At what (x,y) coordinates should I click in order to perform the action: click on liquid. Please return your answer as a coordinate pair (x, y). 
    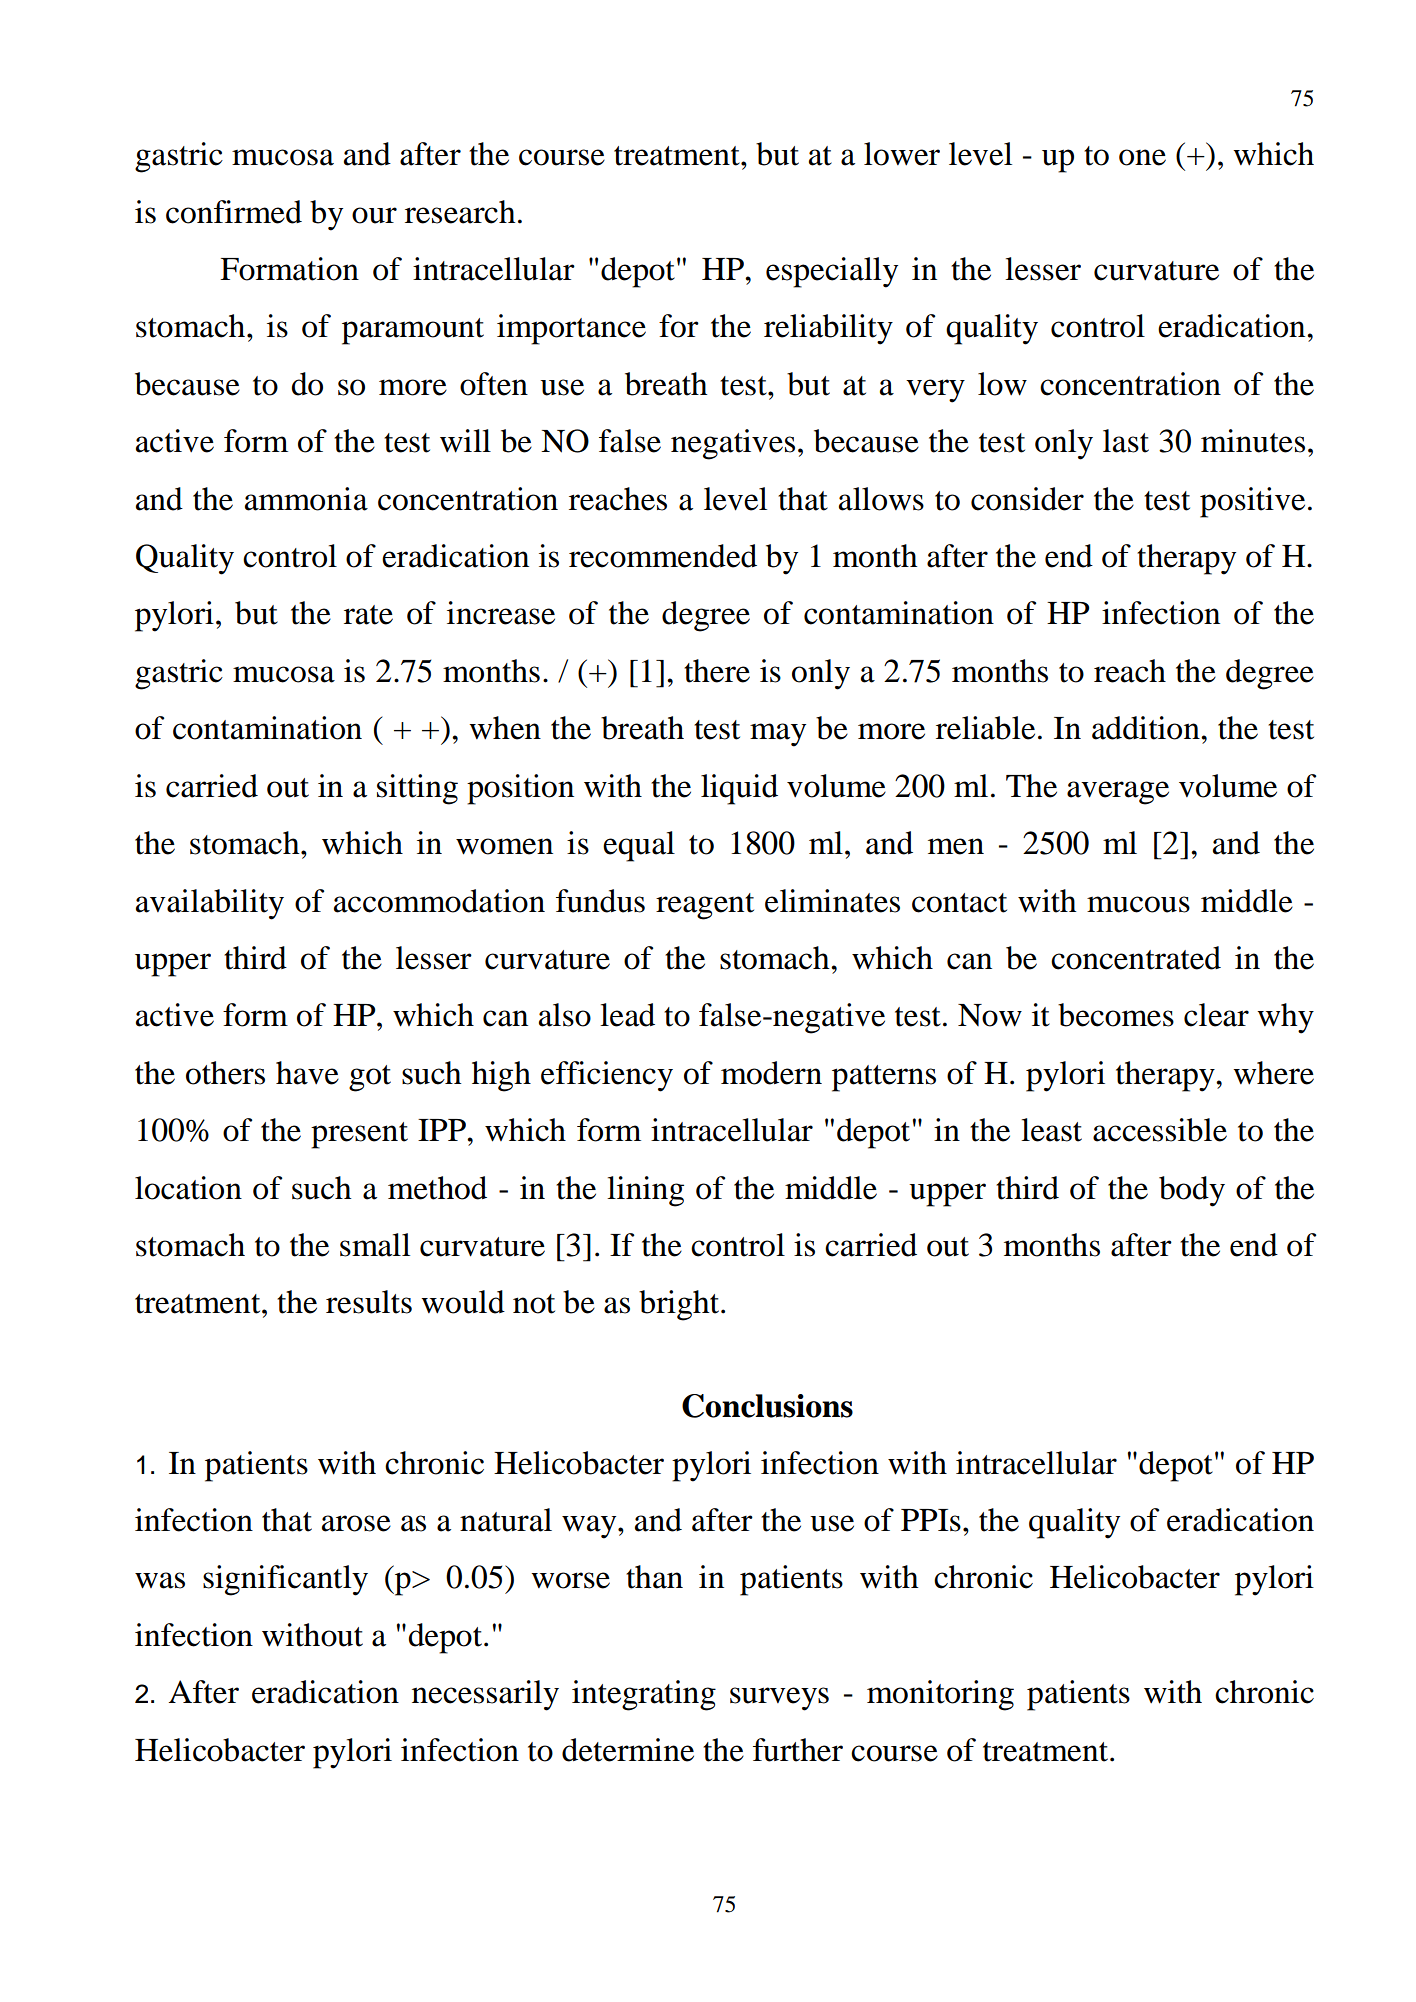
    Looking at the image, I should click on (739, 789).
